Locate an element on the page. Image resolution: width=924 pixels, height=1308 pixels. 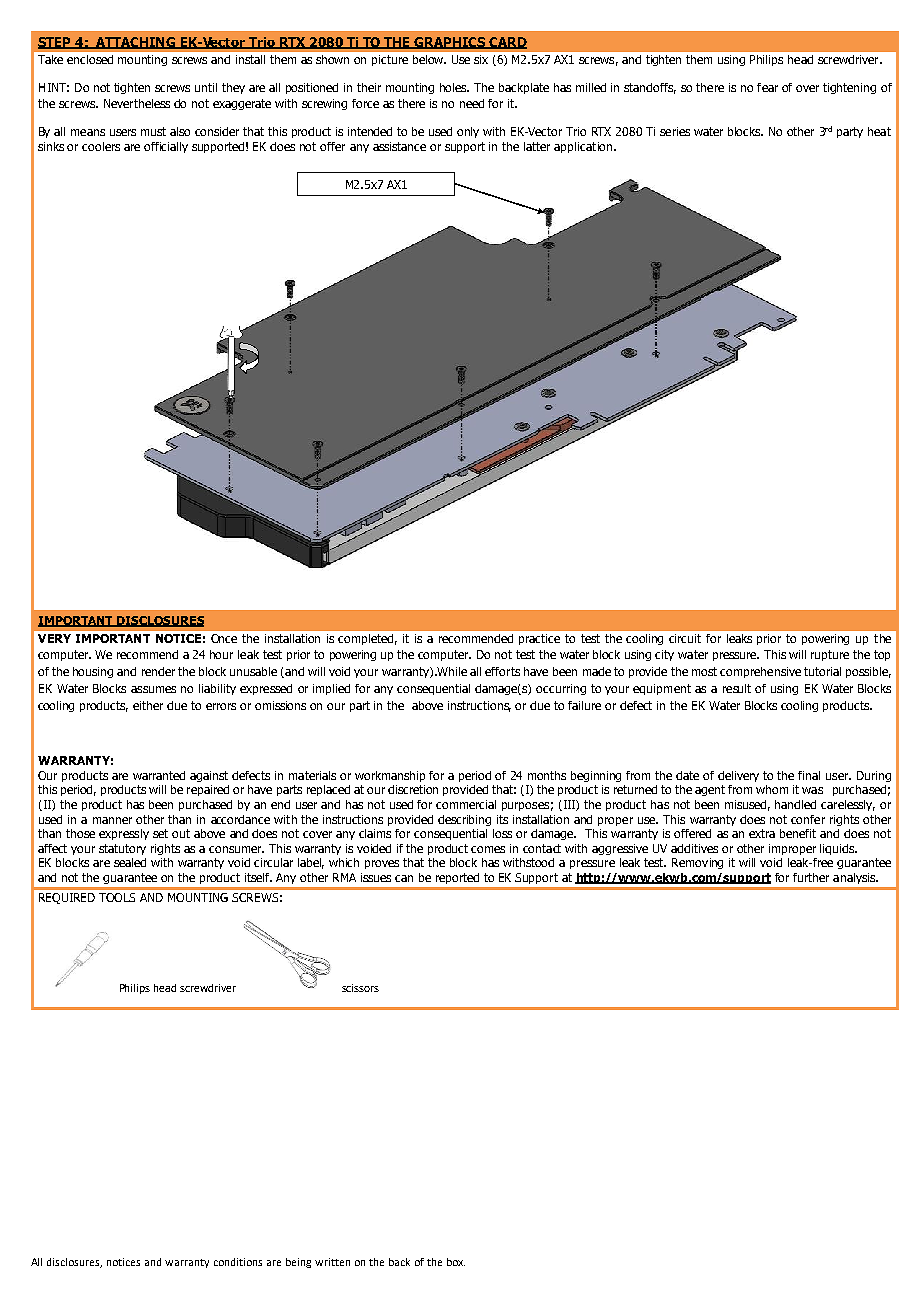
render is located at coordinates (158, 671).
